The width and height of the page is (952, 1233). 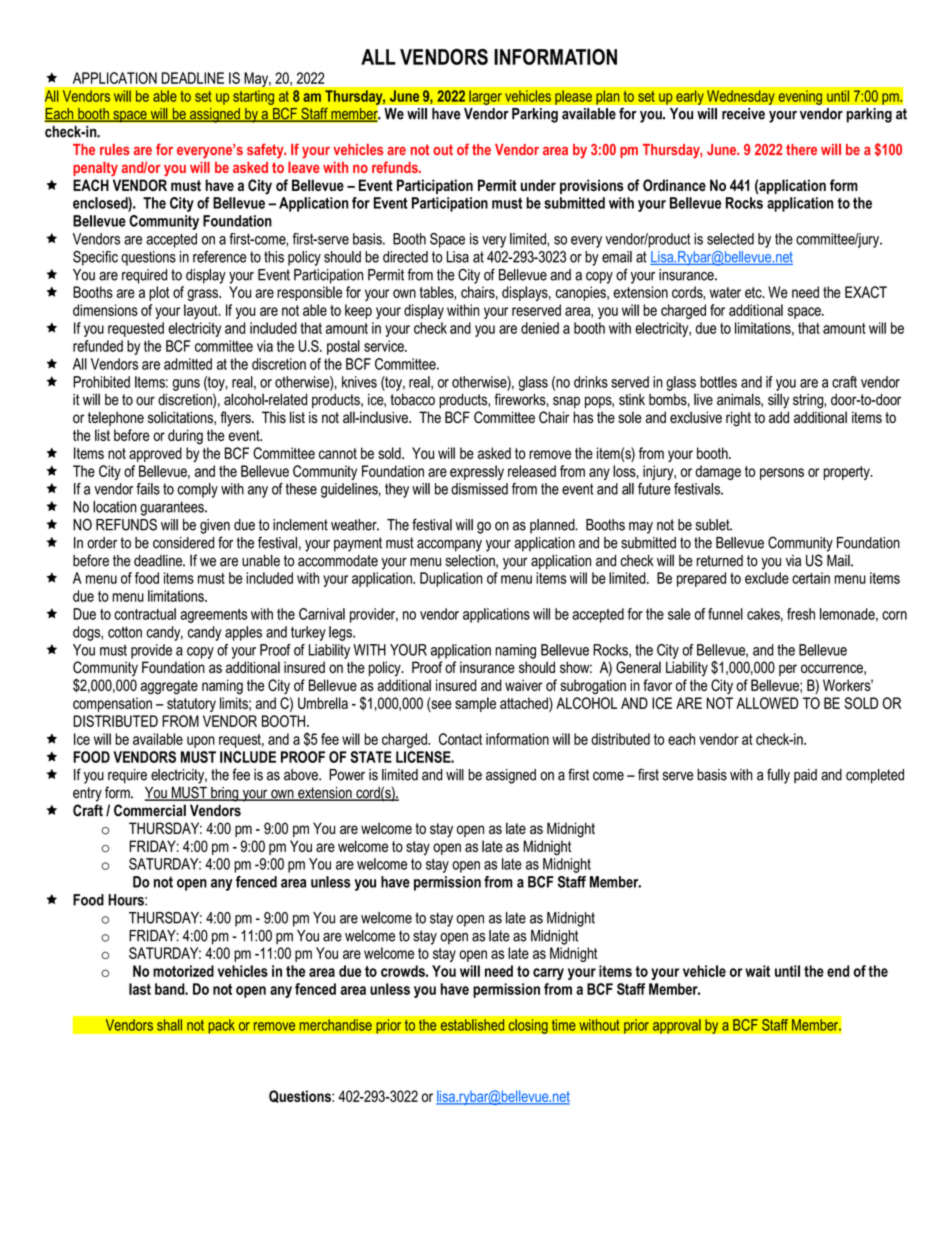 I want to click on ALLOWED, so click(x=767, y=703).
